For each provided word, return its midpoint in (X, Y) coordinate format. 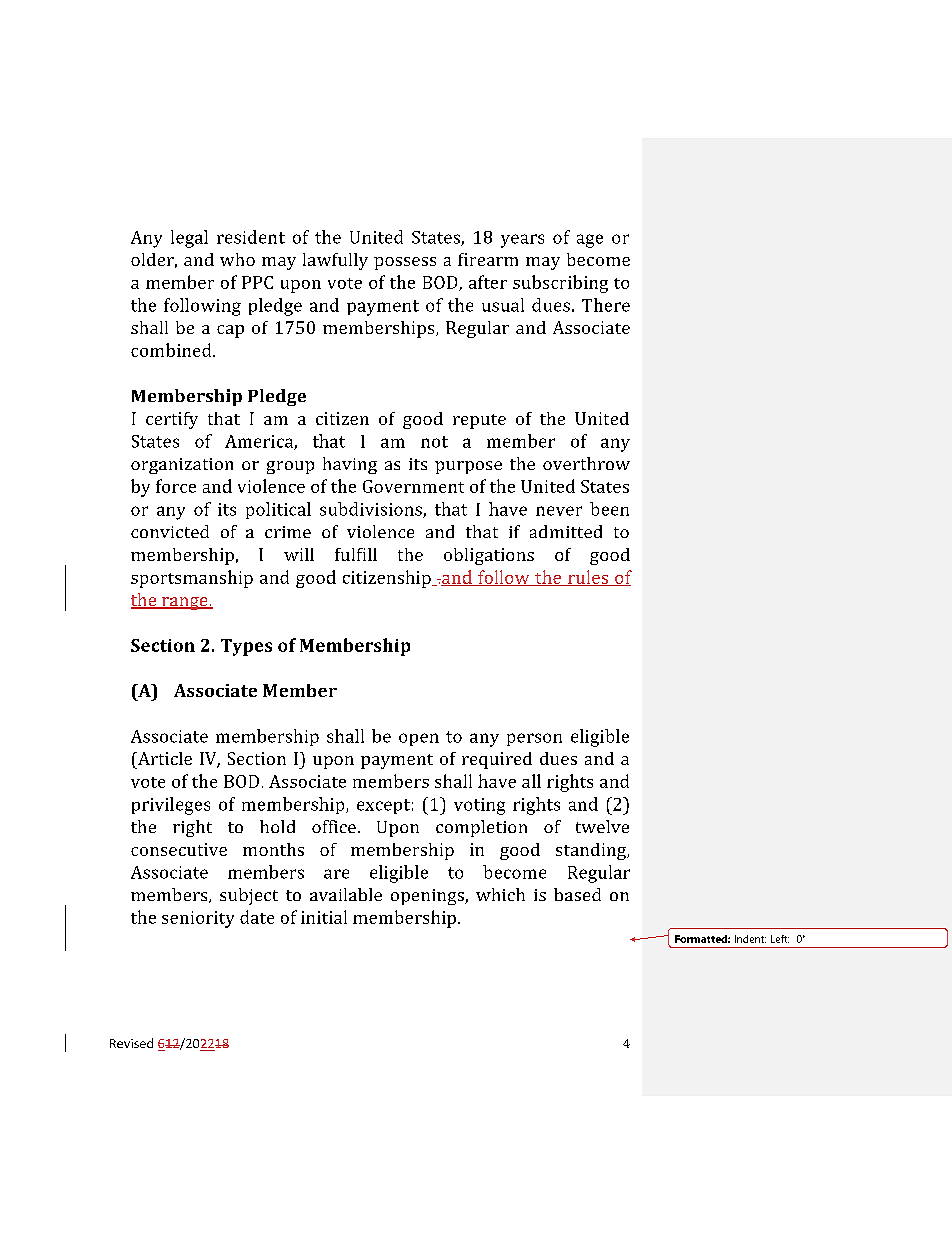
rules (588, 578)
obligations (489, 556)
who (237, 259)
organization (182, 466)
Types (246, 647)
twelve (602, 826)
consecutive (179, 849)
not (434, 442)
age (590, 241)
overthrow (586, 463)
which (500, 894)
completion (481, 828)
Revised (131, 1043)
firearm (488, 259)
